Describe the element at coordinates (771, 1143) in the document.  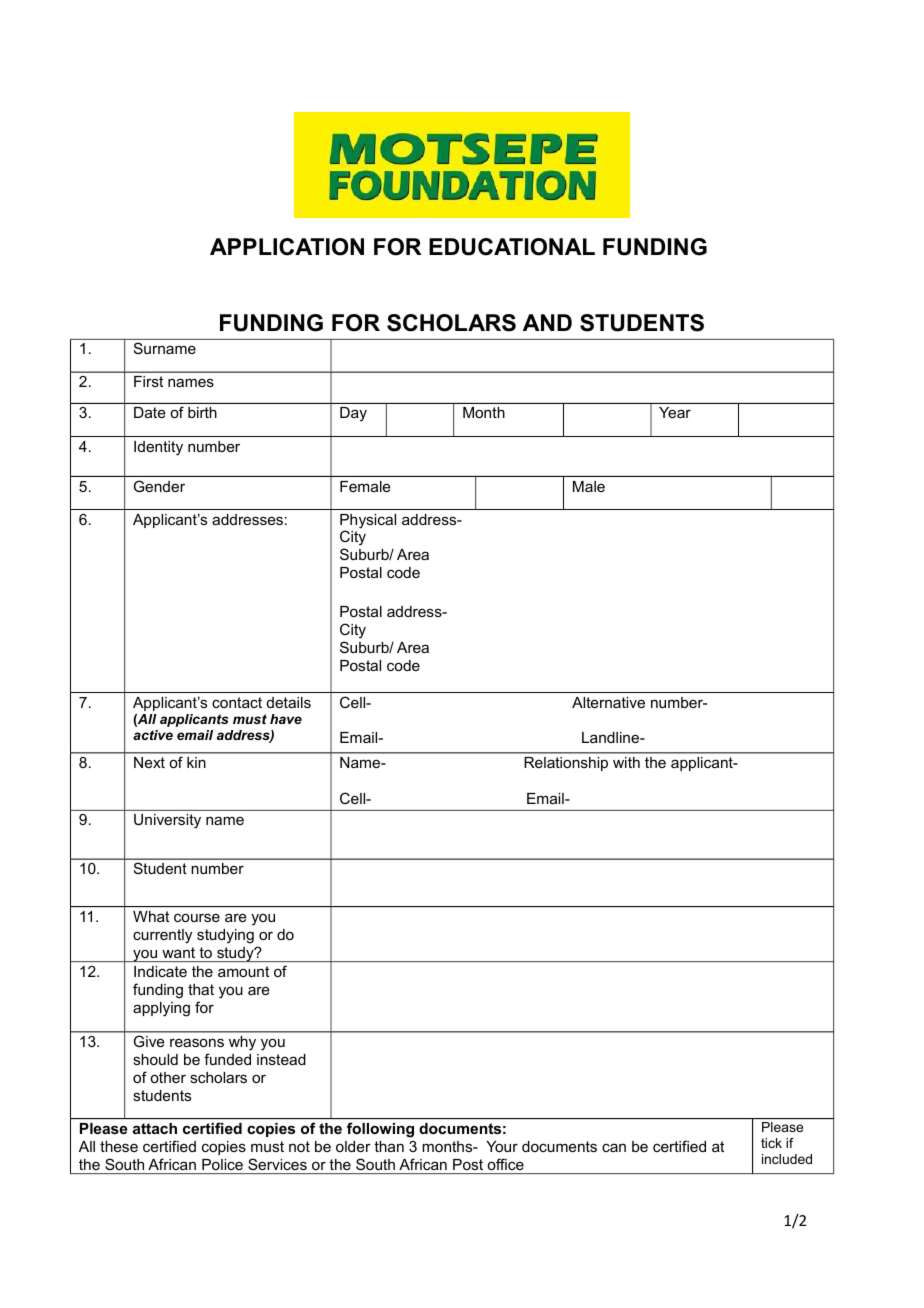
I see `tick` at that location.
